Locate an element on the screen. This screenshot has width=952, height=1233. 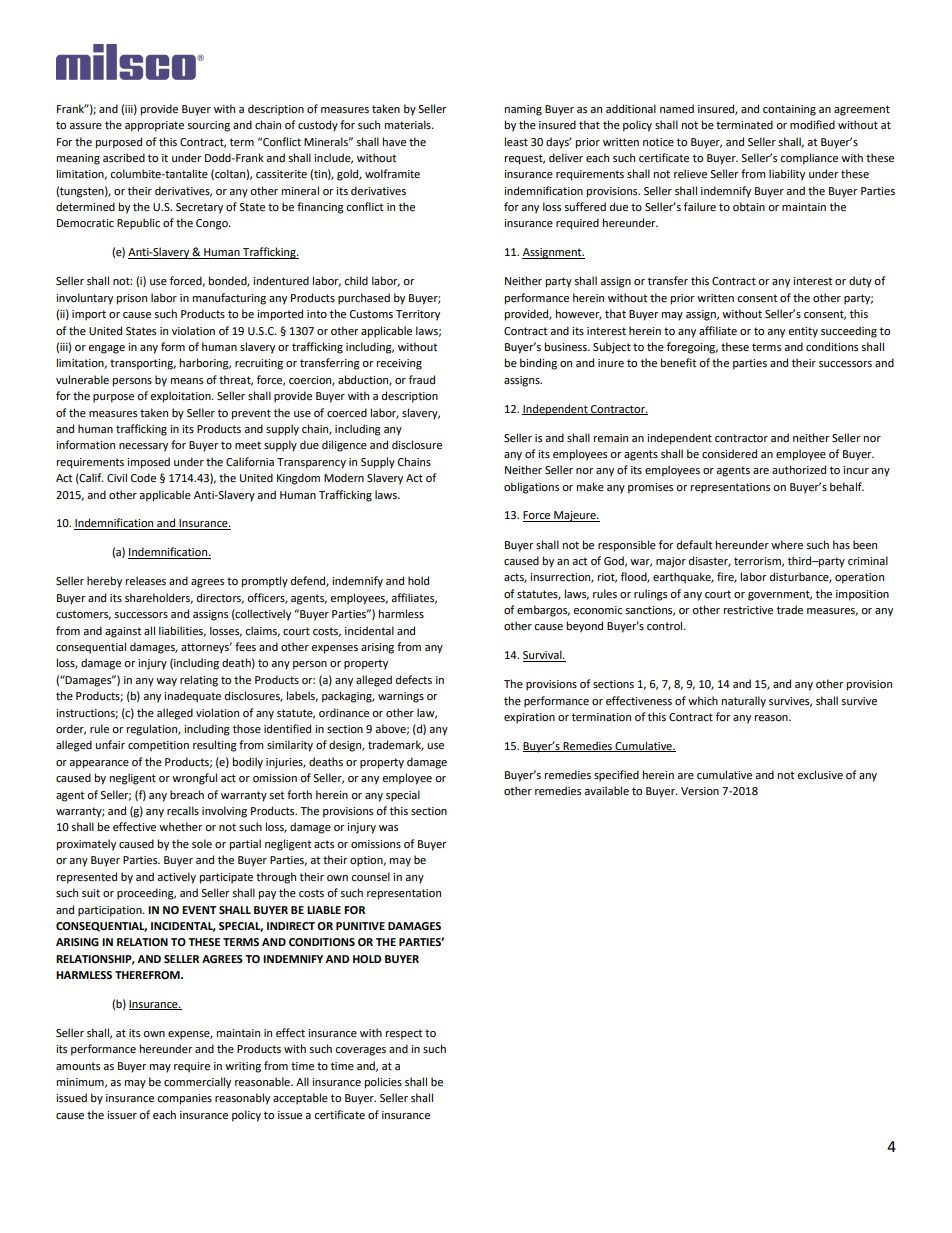
fraud is located at coordinates (422, 379).
